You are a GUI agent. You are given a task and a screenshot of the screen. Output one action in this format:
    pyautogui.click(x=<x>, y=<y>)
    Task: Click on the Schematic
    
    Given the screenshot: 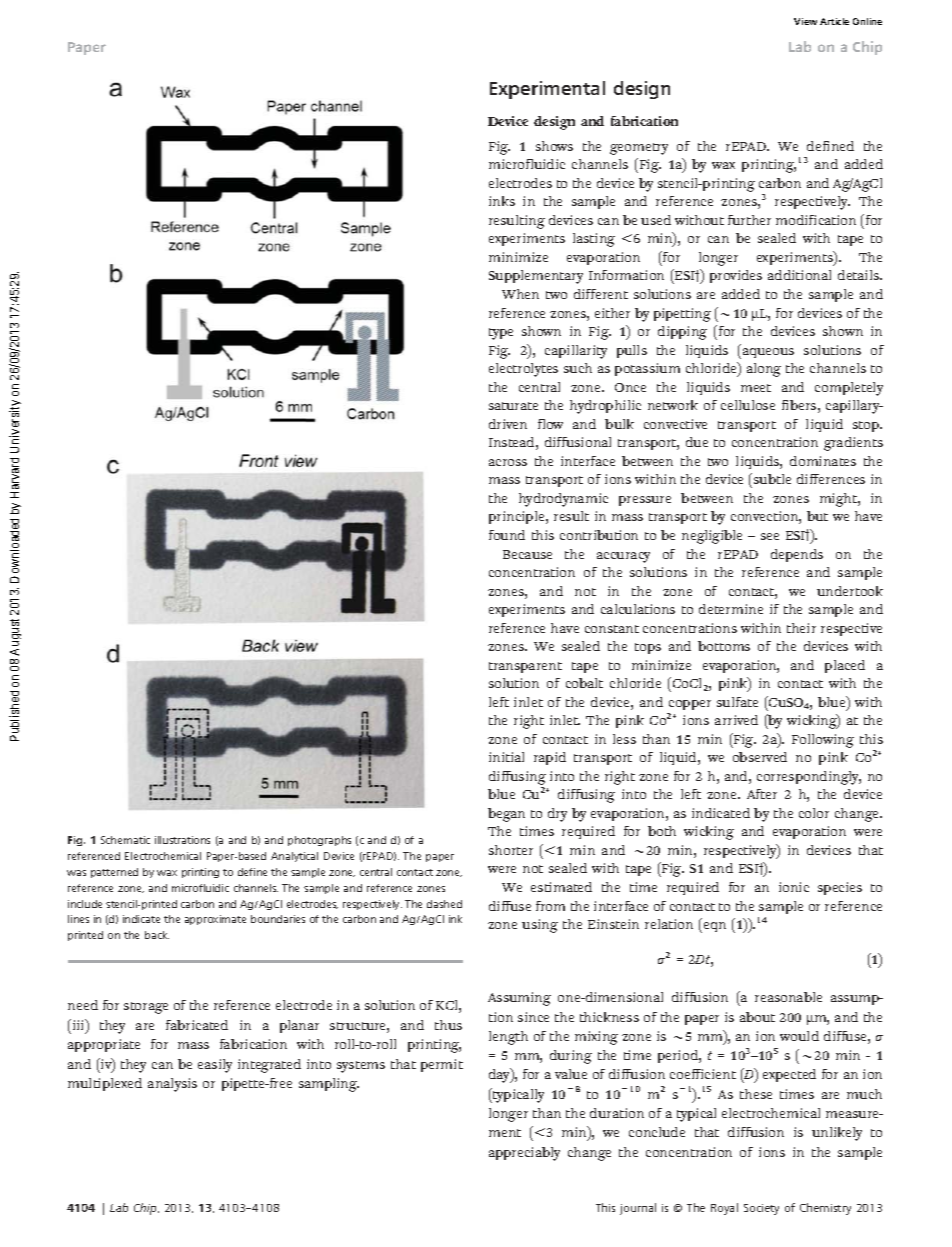 What is the action you would take?
    pyautogui.click(x=125, y=840)
